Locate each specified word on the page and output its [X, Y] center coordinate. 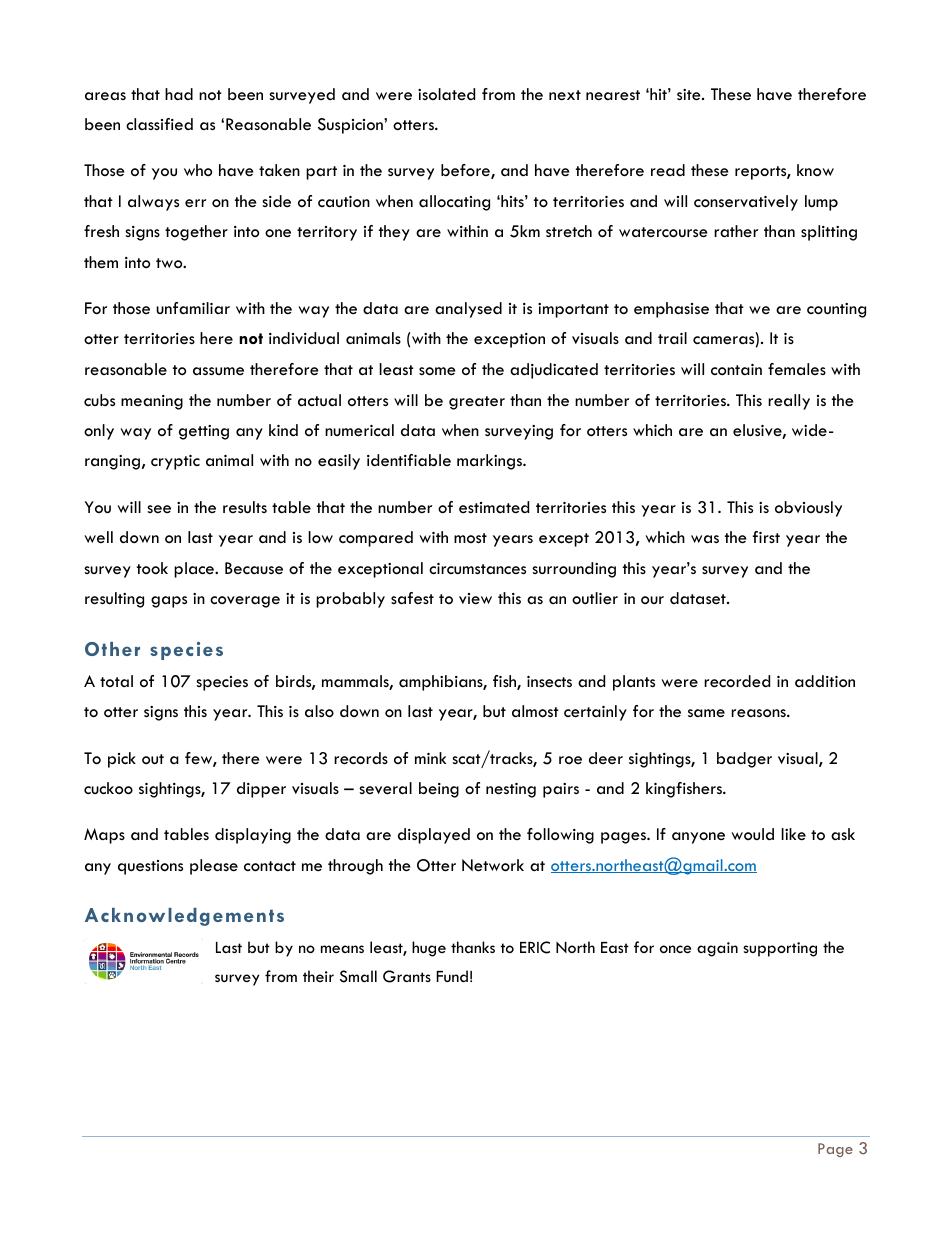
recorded [737, 681]
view [475, 599]
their [318, 976]
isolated [446, 94]
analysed [468, 310]
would [752, 834]
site [690, 95]
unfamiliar [193, 308]
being [439, 790]
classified [159, 124]
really [789, 402]
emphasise [671, 310]
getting [204, 432]
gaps [169, 602]
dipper [261, 790]
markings [491, 462]
